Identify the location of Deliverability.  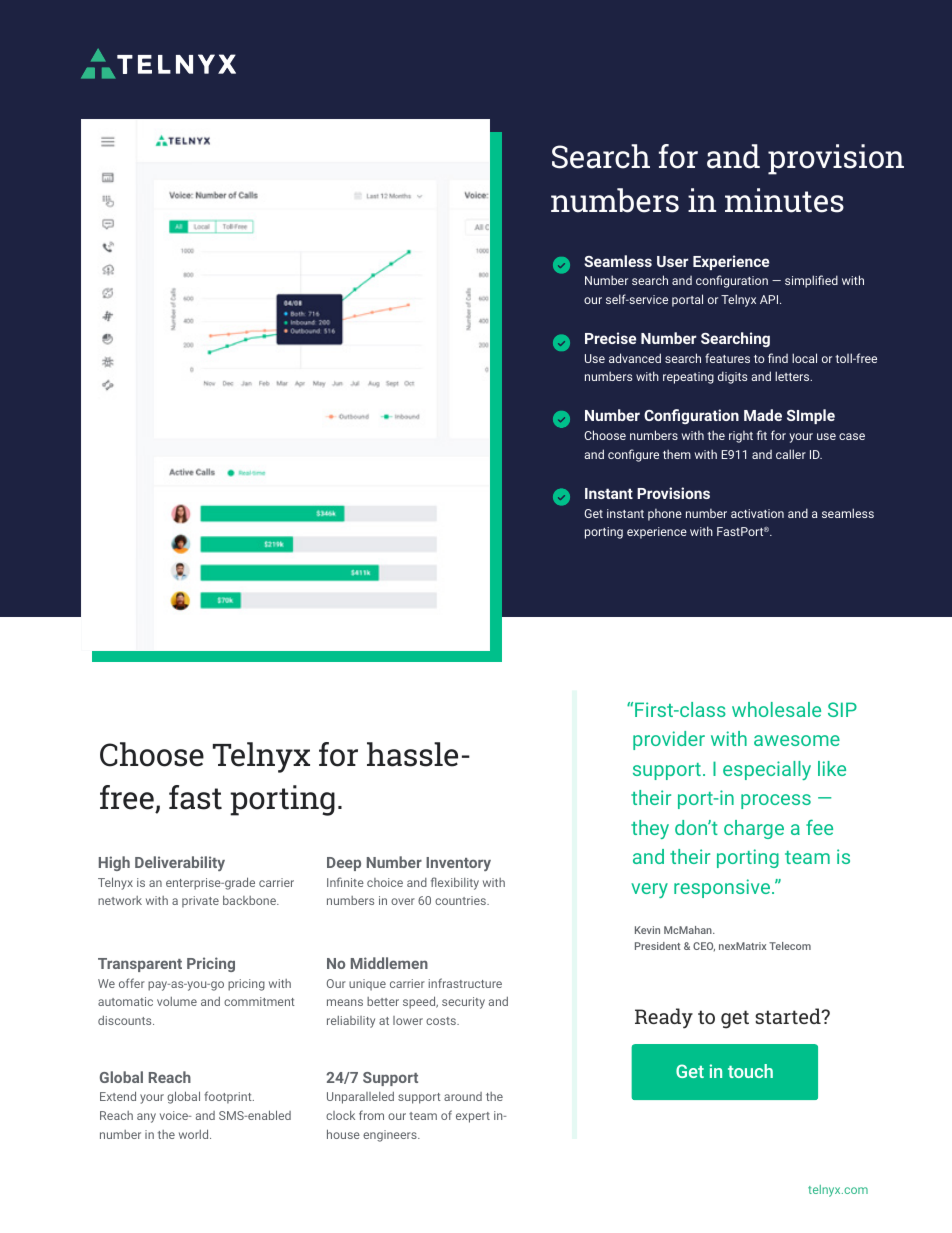
(180, 863).
